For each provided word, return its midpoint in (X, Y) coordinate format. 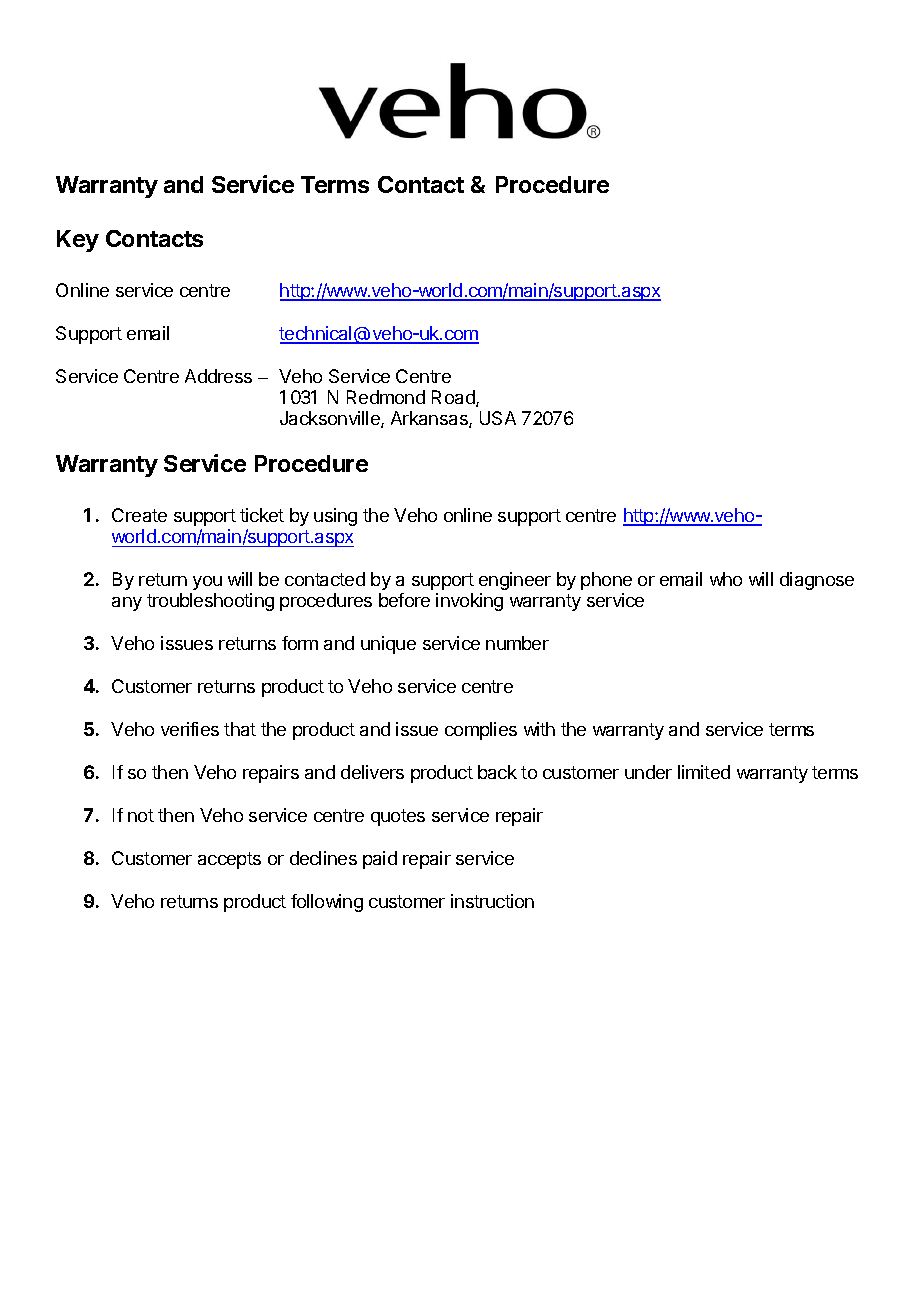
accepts (229, 860)
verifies (190, 729)
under (648, 772)
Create (139, 515)
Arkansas (430, 419)
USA (498, 418)
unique (388, 645)
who (726, 579)
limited (704, 772)
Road (454, 398)
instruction (492, 901)
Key (78, 241)
